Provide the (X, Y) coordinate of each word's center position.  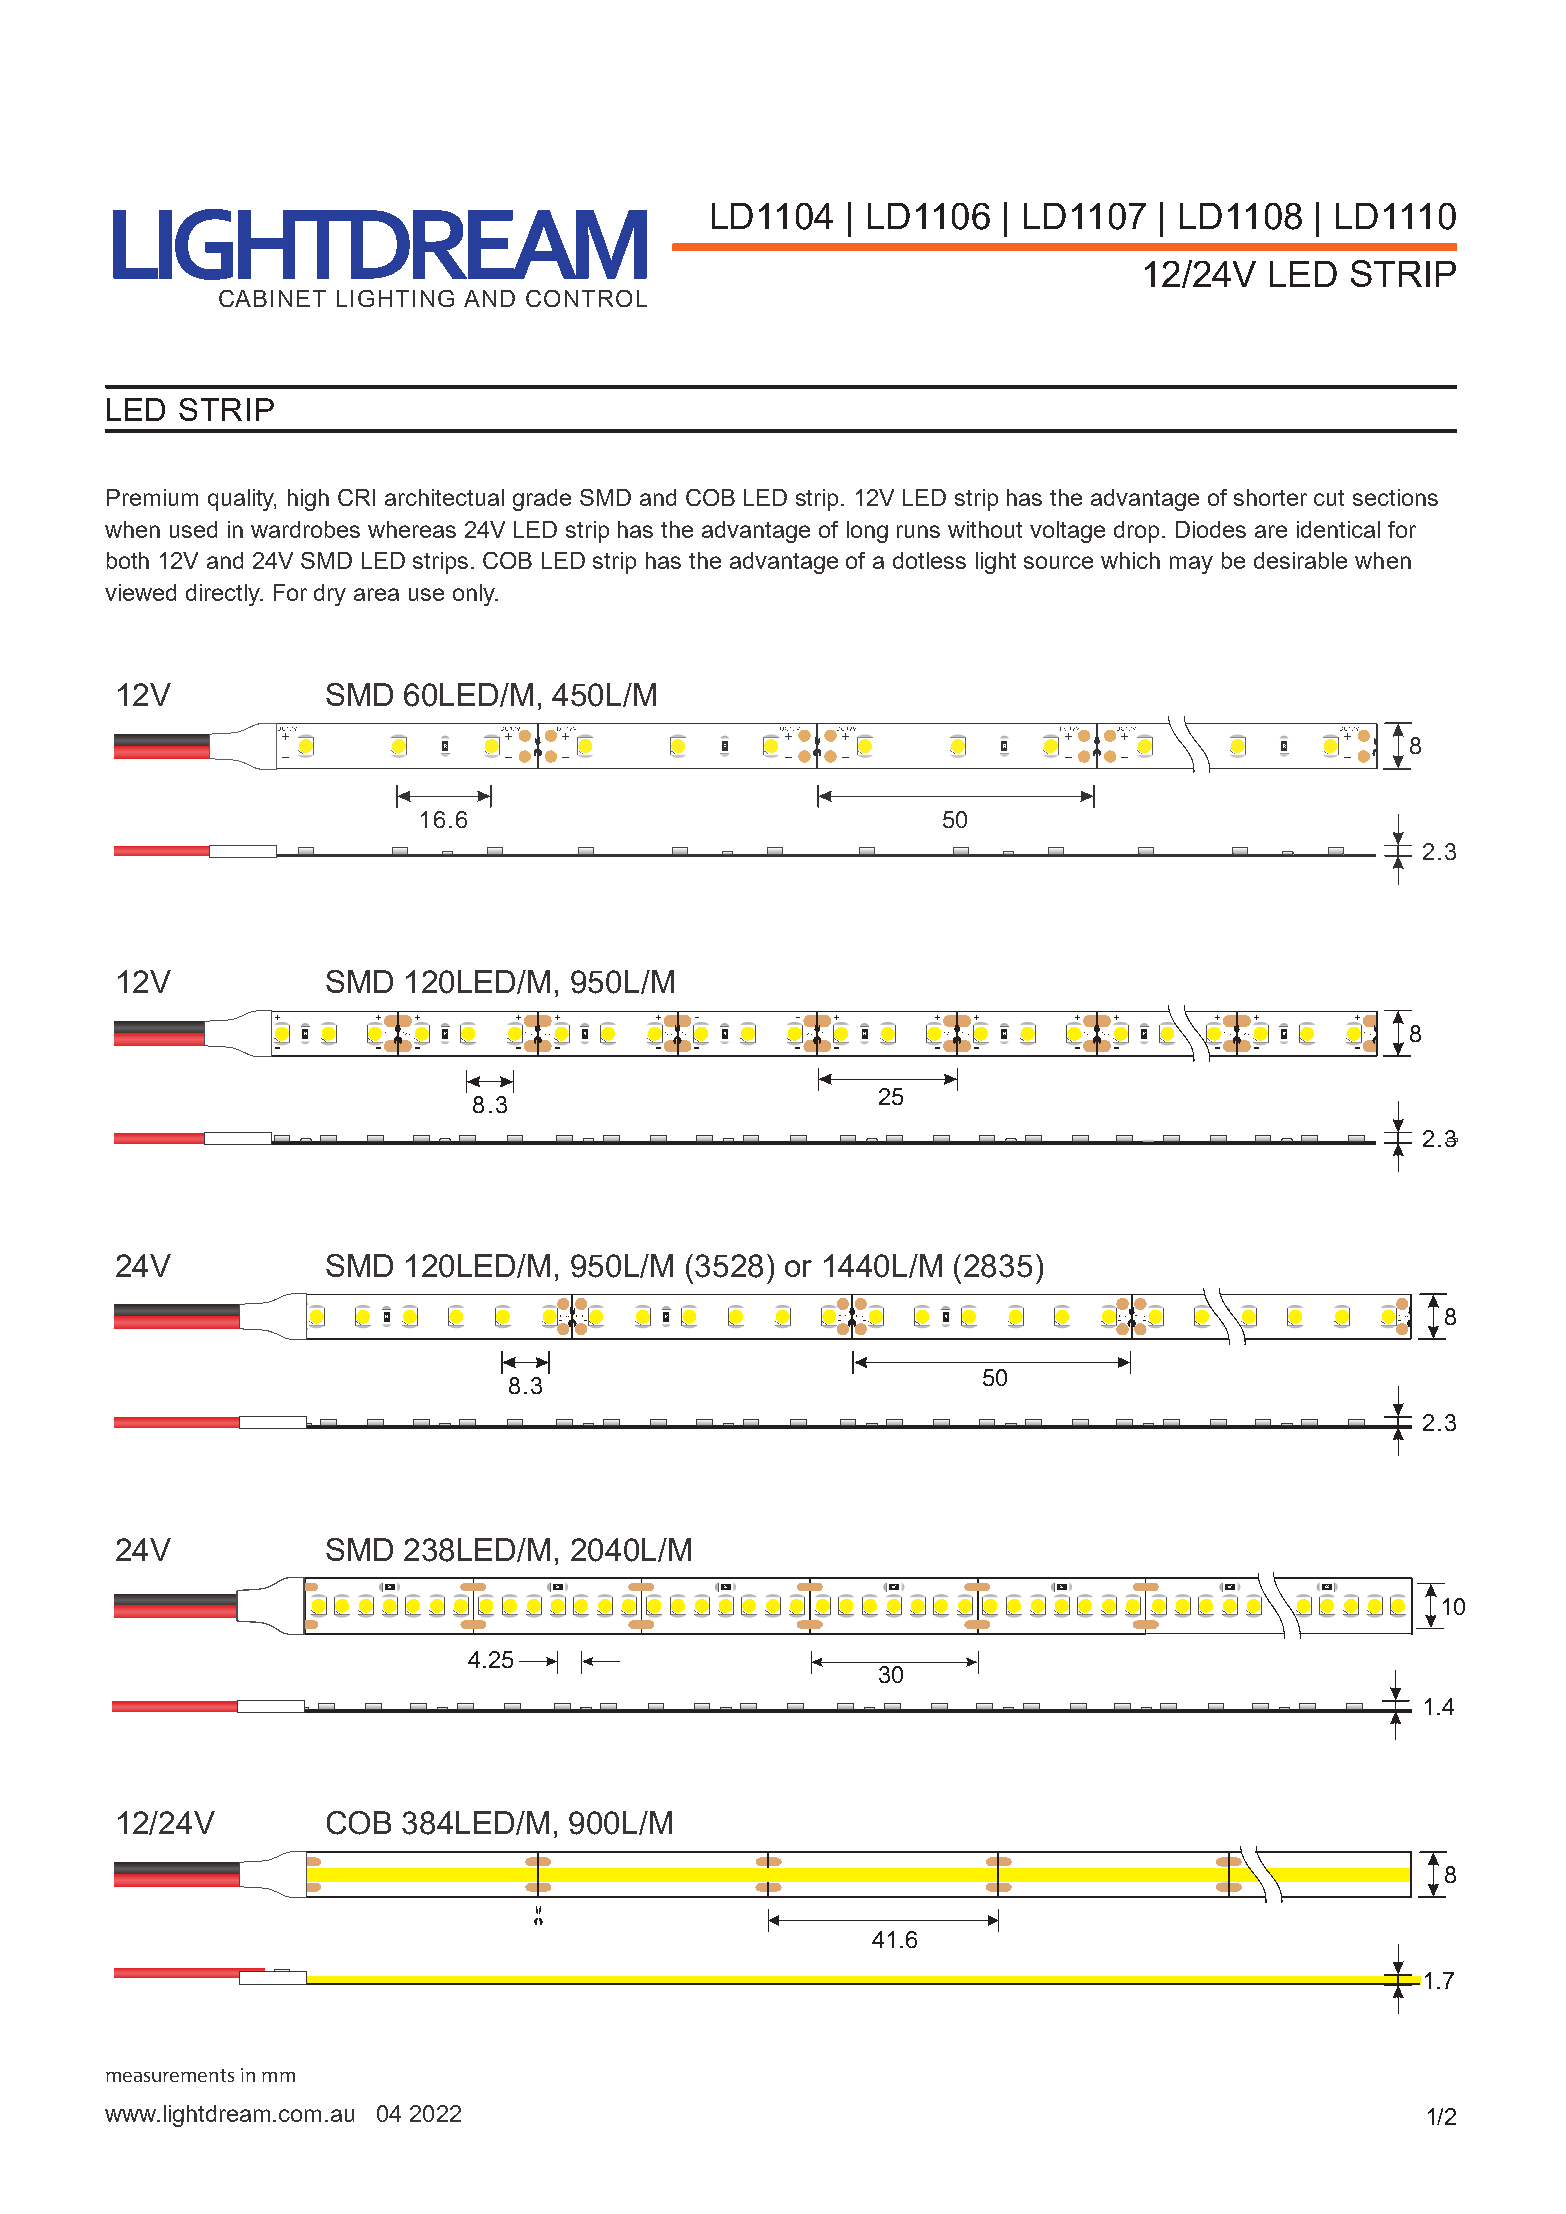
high (308, 500)
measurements (170, 2075)
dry (330, 595)
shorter (1270, 497)
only (475, 595)
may (1191, 565)
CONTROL (586, 298)
